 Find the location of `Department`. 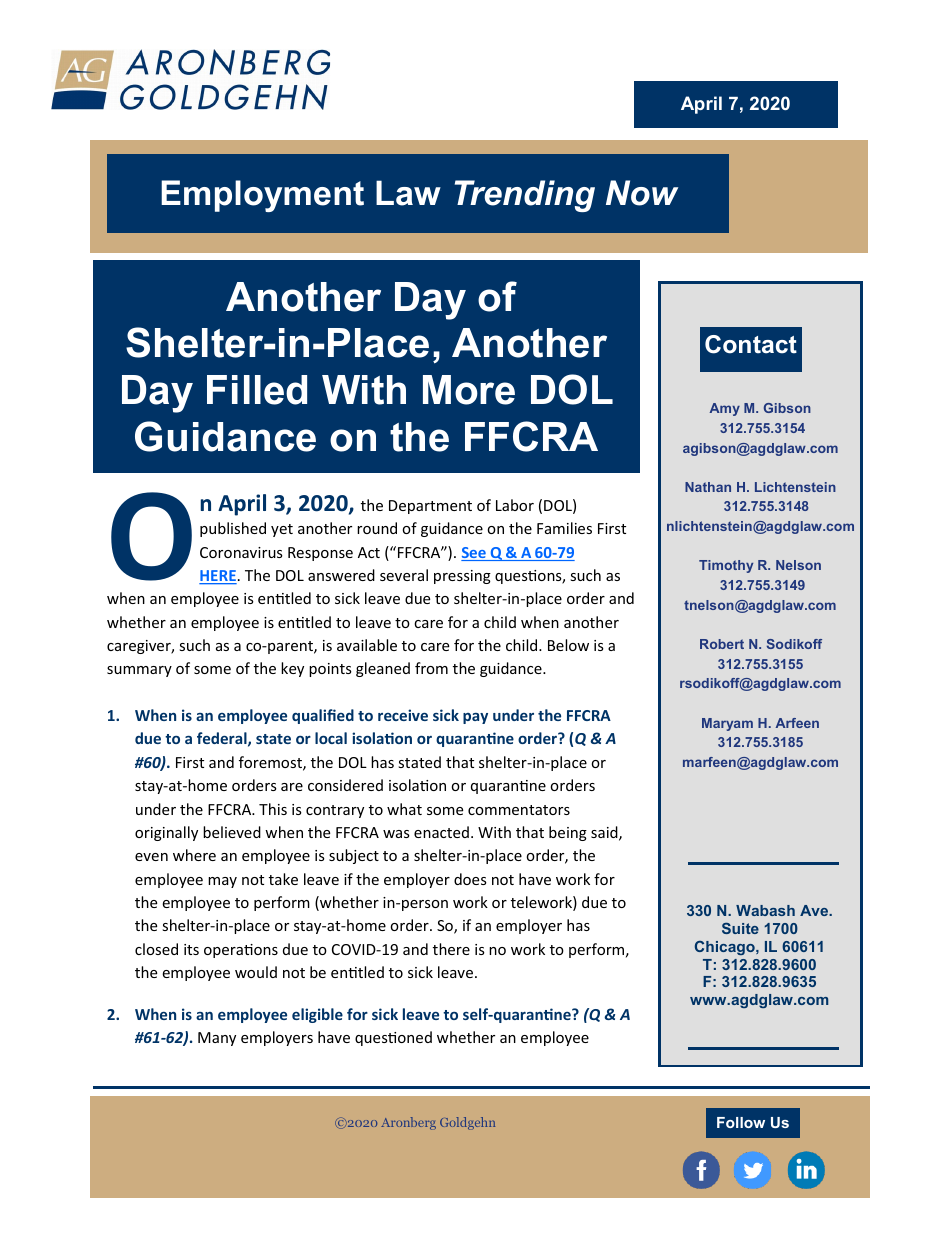

Department is located at coordinates (430, 507).
